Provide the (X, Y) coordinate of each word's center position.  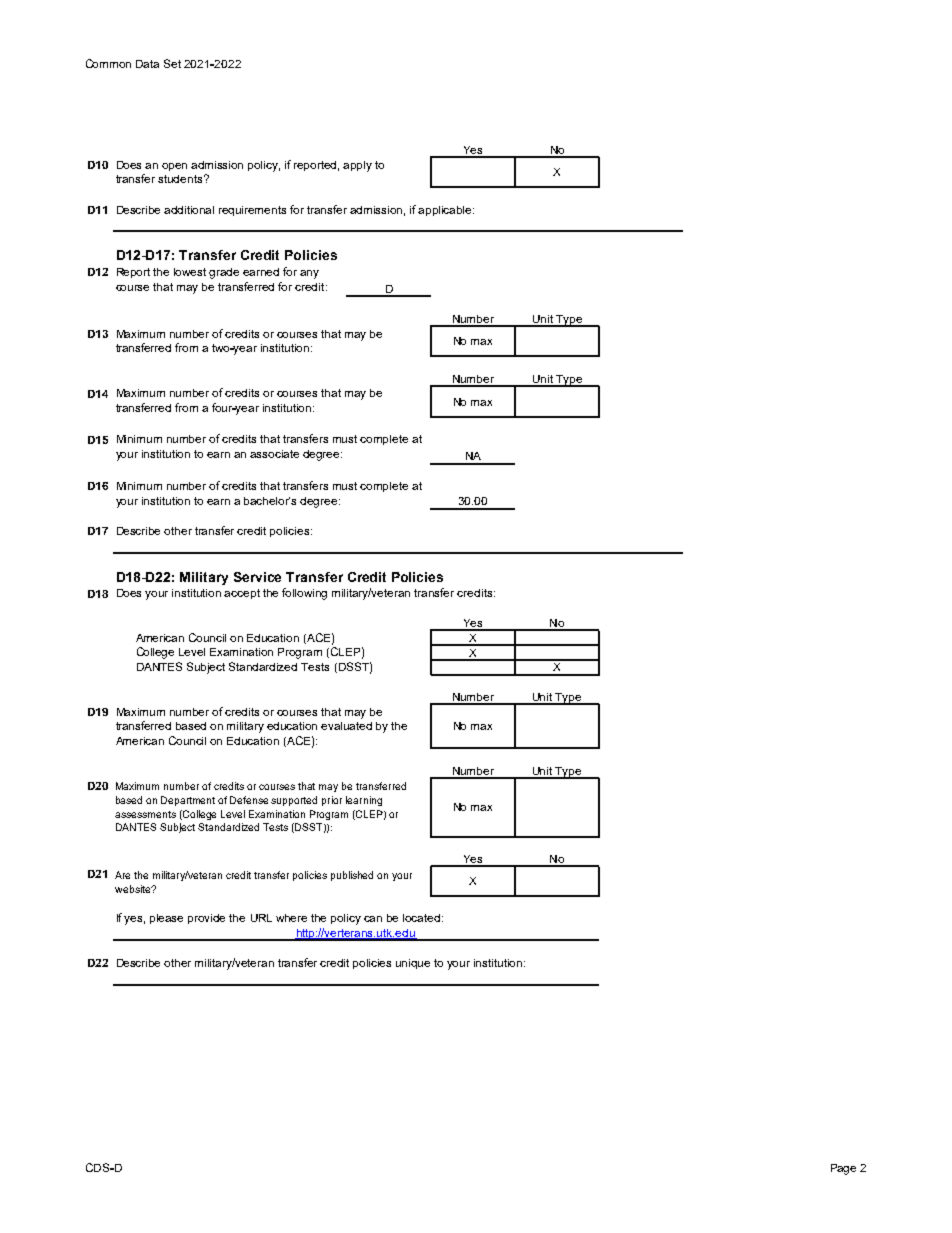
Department (188, 801)
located (423, 918)
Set (172, 63)
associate (274, 454)
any (309, 274)
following (304, 594)
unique (413, 964)
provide (206, 919)
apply (357, 166)
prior (332, 801)
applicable (446, 211)
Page (843, 1169)
